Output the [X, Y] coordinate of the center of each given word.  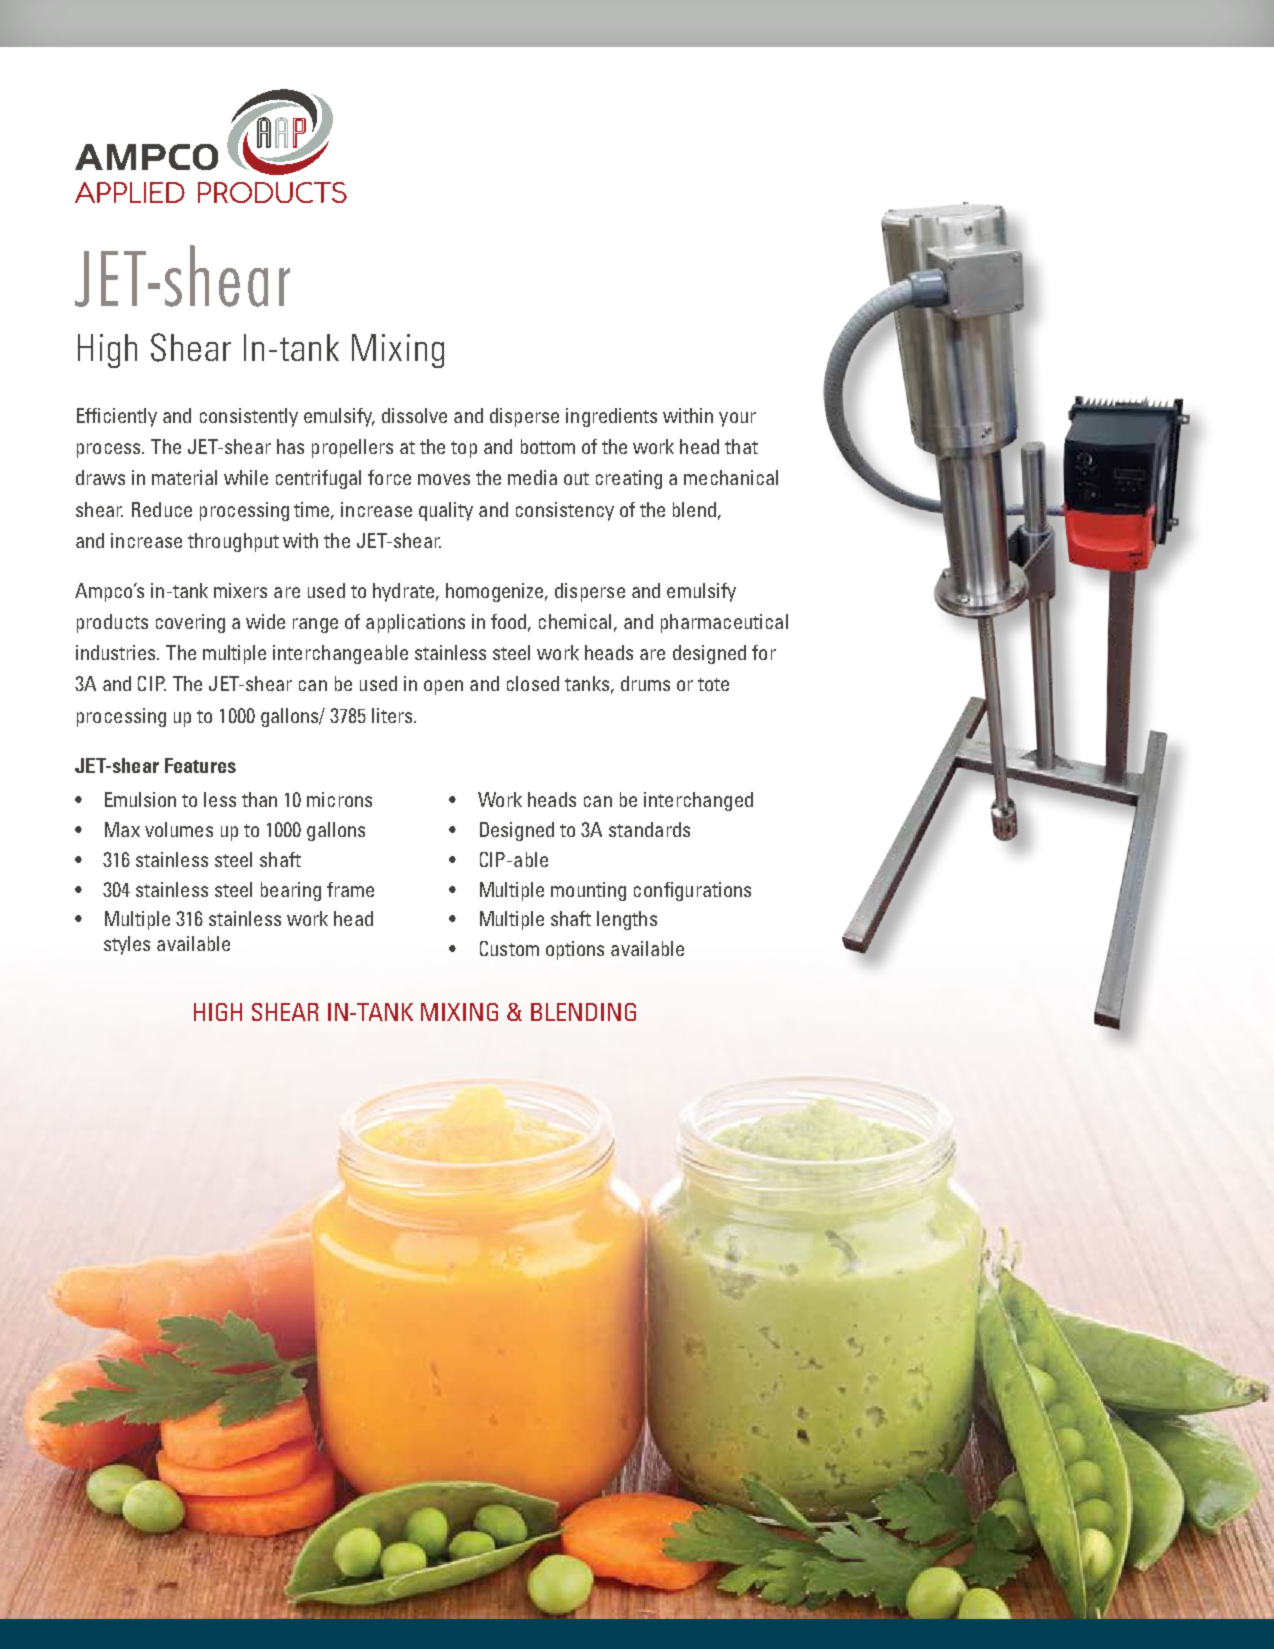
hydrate [403, 592]
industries [117, 652]
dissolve [414, 415]
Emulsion [140, 799]
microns [339, 799]
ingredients [611, 417]
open [443, 687]
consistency [565, 511]
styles [127, 945]
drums [645, 683]
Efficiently [117, 417]
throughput [233, 542]
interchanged [698, 801]
